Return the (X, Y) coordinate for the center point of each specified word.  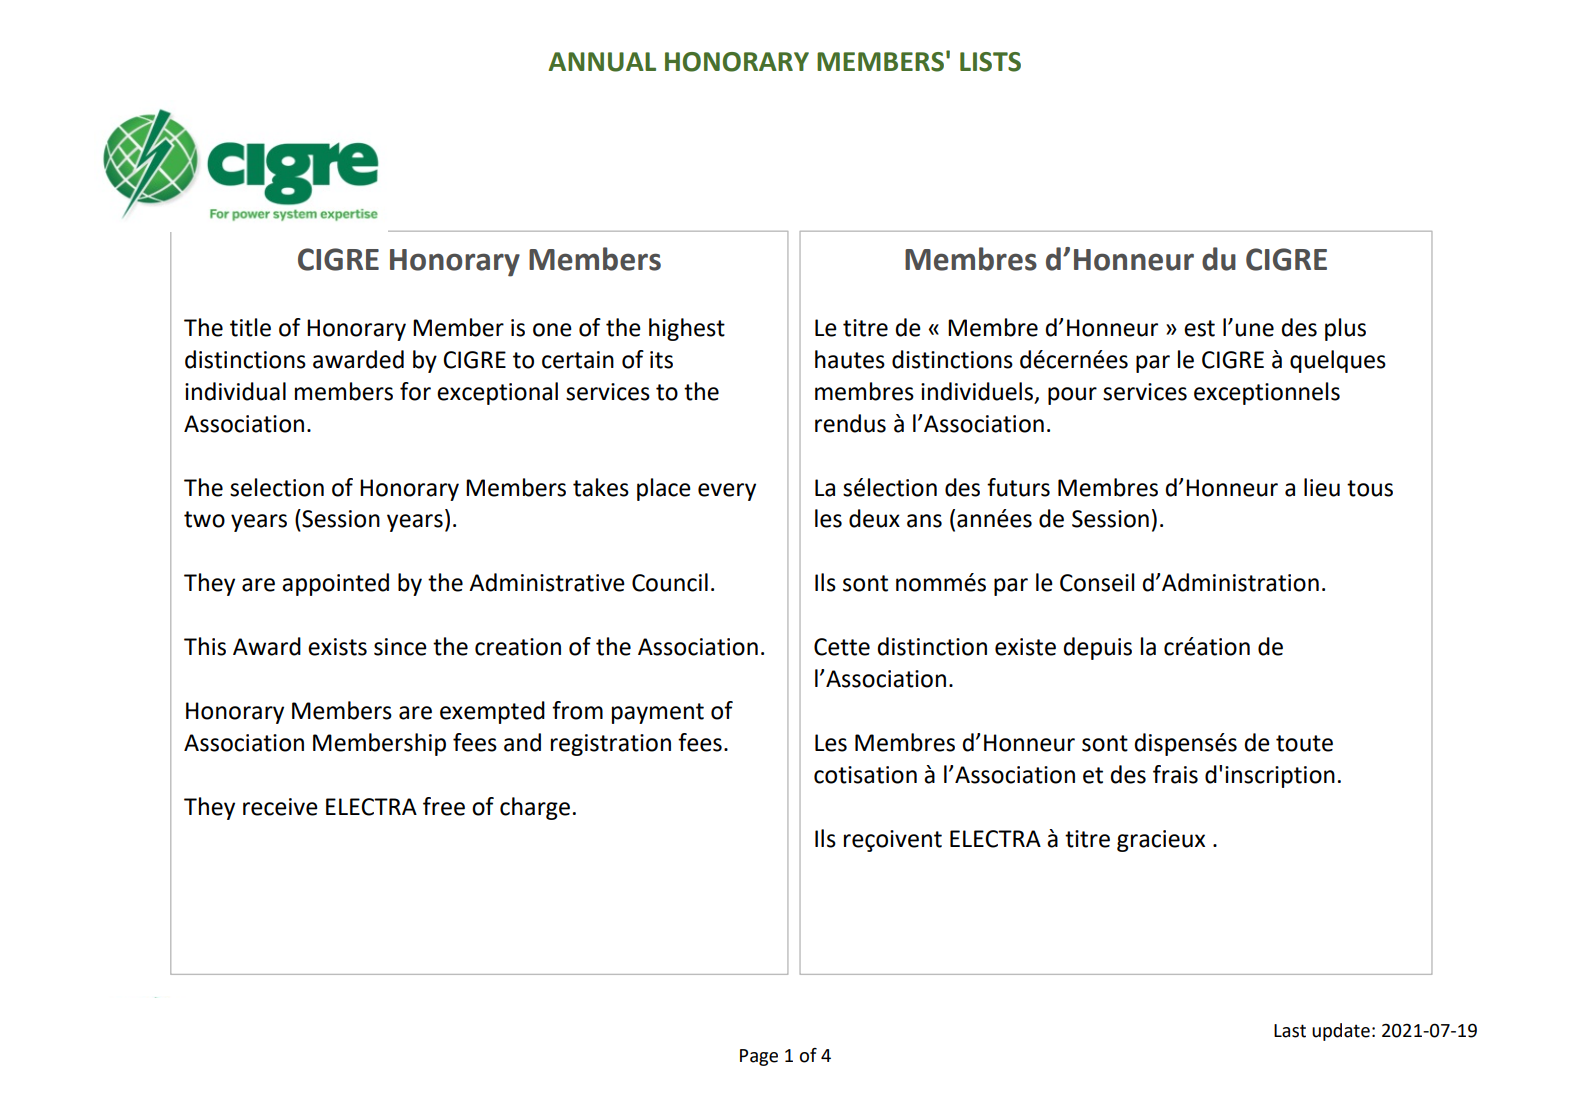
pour (1072, 396)
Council (670, 582)
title (250, 327)
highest (687, 329)
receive (280, 807)
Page (759, 1057)
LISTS (990, 62)
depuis (1097, 648)
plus (1345, 329)
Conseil (1097, 582)
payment (658, 713)
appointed (335, 584)
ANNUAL (602, 62)
